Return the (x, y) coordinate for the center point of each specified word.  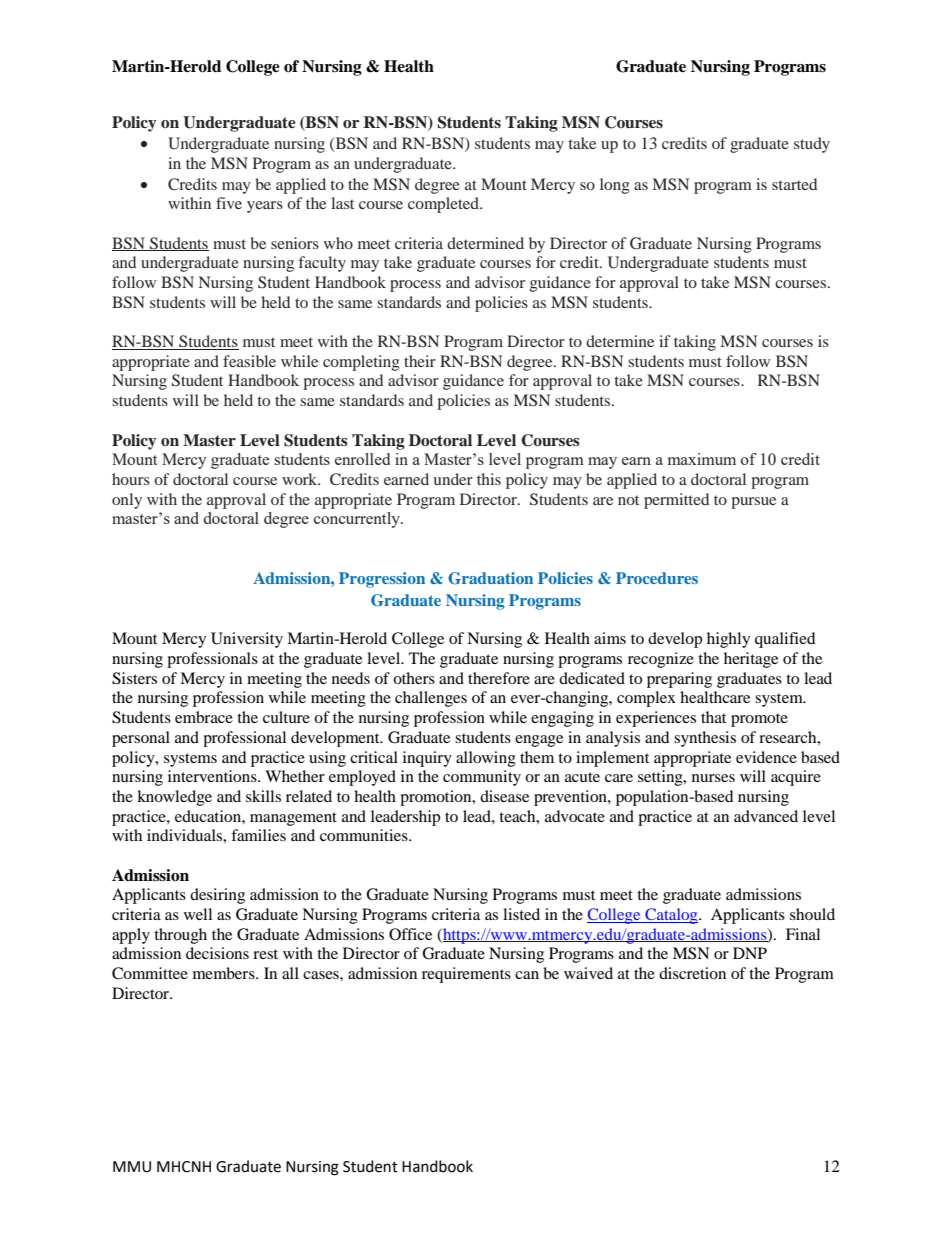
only (127, 501)
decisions (217, 953)
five (229, 203)
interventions (213, 776)
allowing (486, 759)
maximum (702, 459)
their (420, 361)
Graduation (490, 578)
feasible (249, 361)
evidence (766, 757)
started (794, 184)
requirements (466, 975)
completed (444, 205)
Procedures (657, 578)
